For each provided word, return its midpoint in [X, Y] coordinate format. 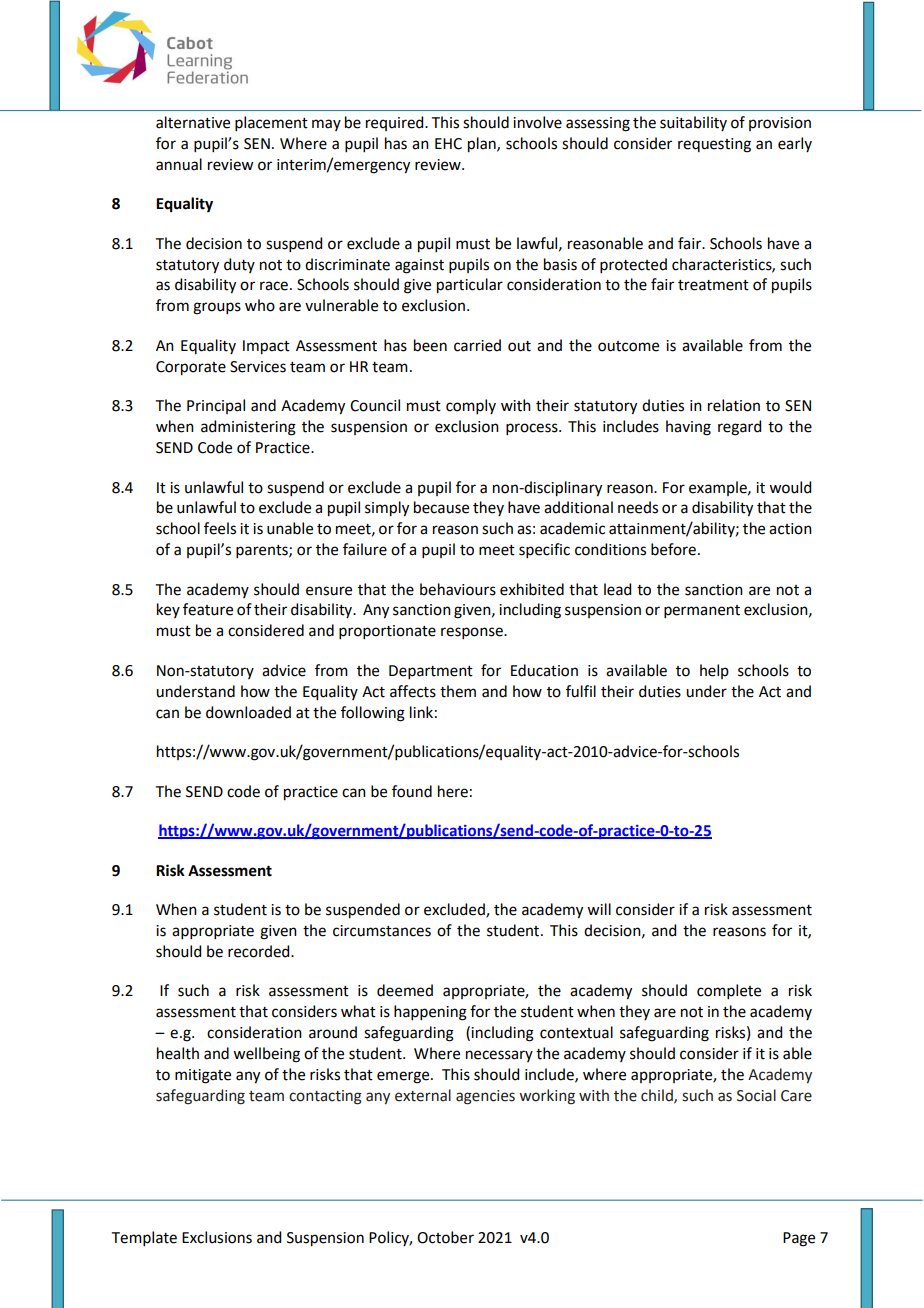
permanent [702, 611]
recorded [260, 951]
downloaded [248, 712]
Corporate [191, 368]
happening [430, 1013]
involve [537, 122]
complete [729, 991]
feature [208, 609]
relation [734, 405]
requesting [714, 145]
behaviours [458, 589]
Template [144, 1238]
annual [179, 164]
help [714, 671]
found [412, 791]
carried [477, 345]
